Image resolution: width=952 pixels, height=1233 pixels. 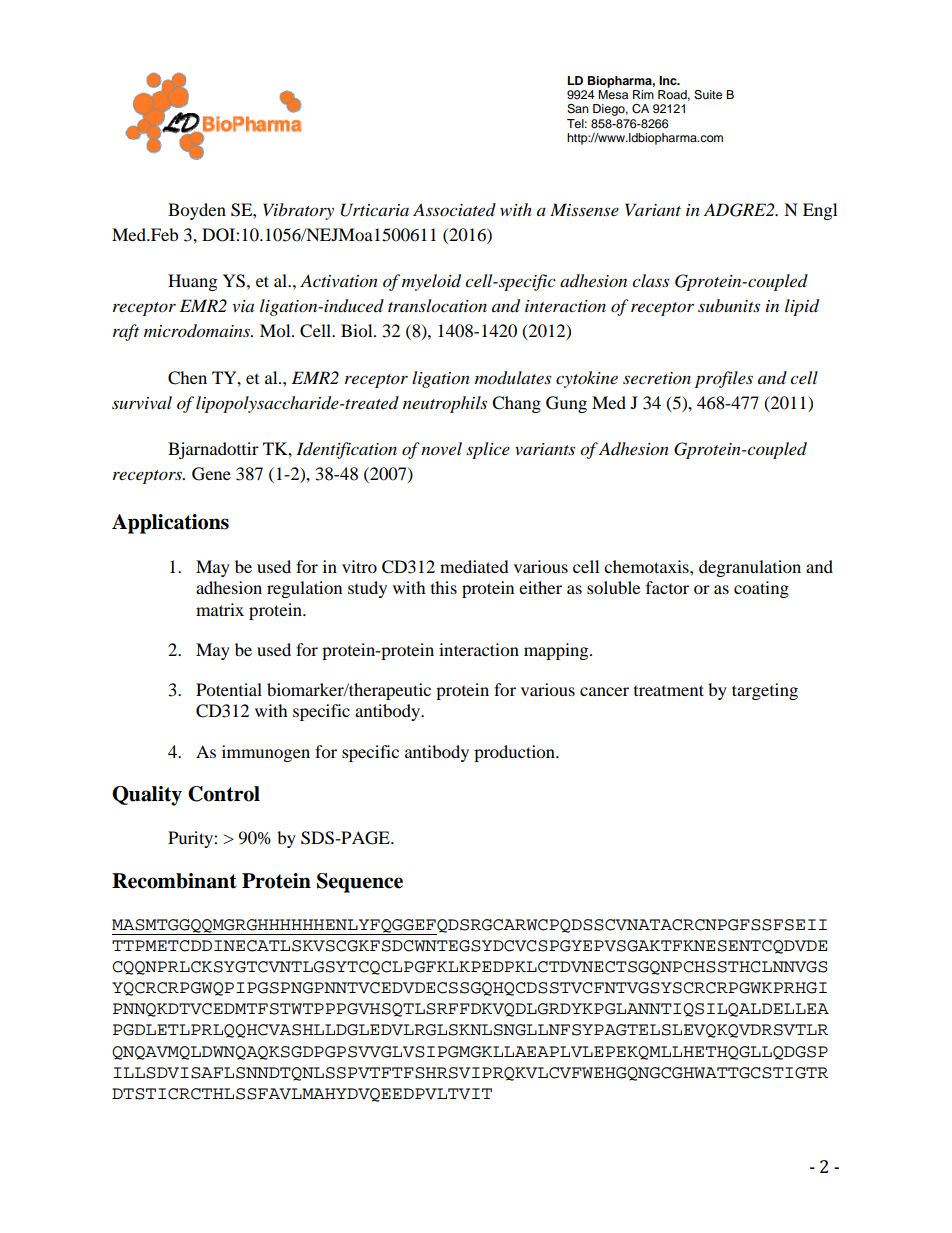 I want to click on Gene, so click(x=211, y=474).
